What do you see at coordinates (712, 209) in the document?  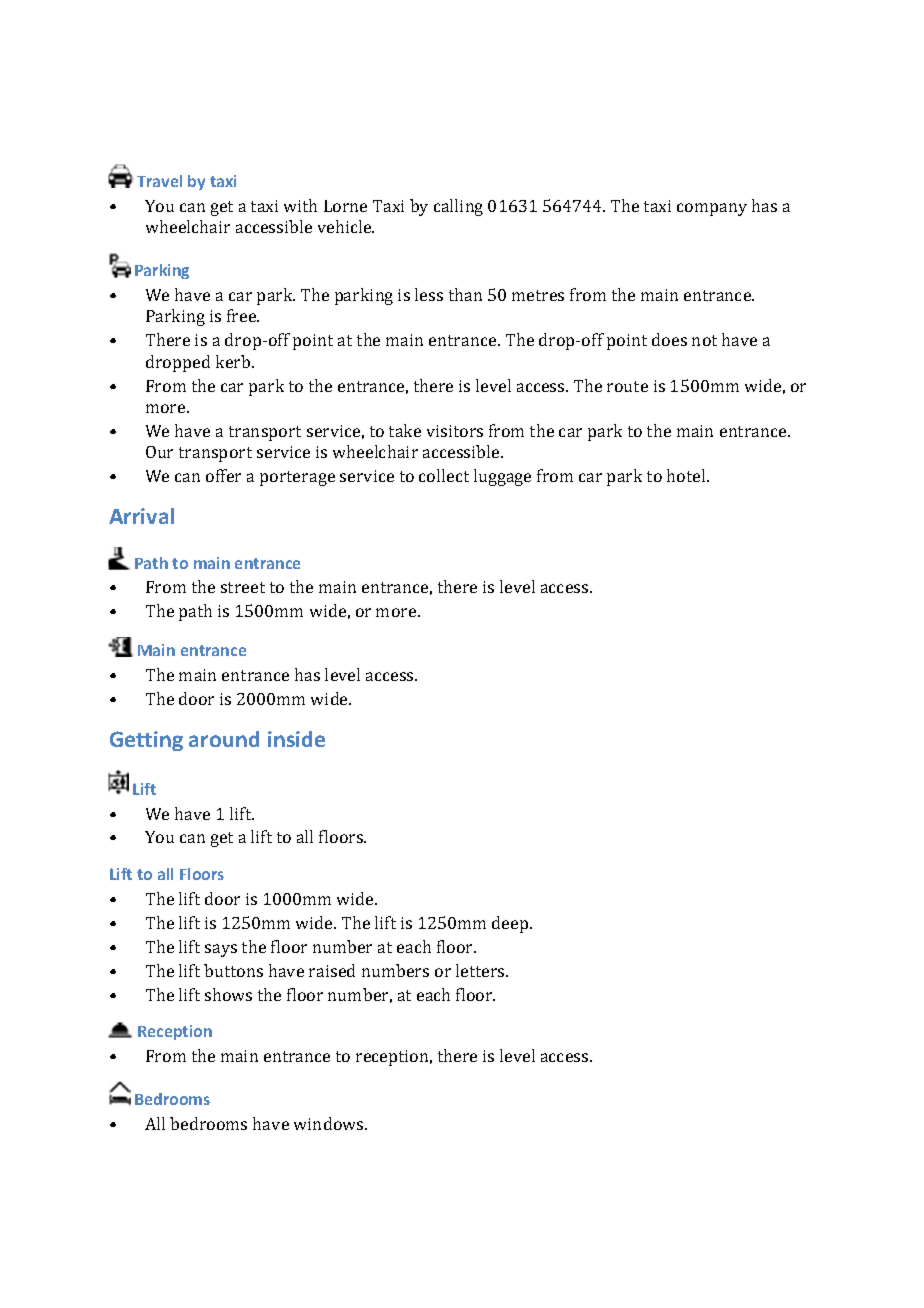 I see `company` at bounding box center [712, 209].
